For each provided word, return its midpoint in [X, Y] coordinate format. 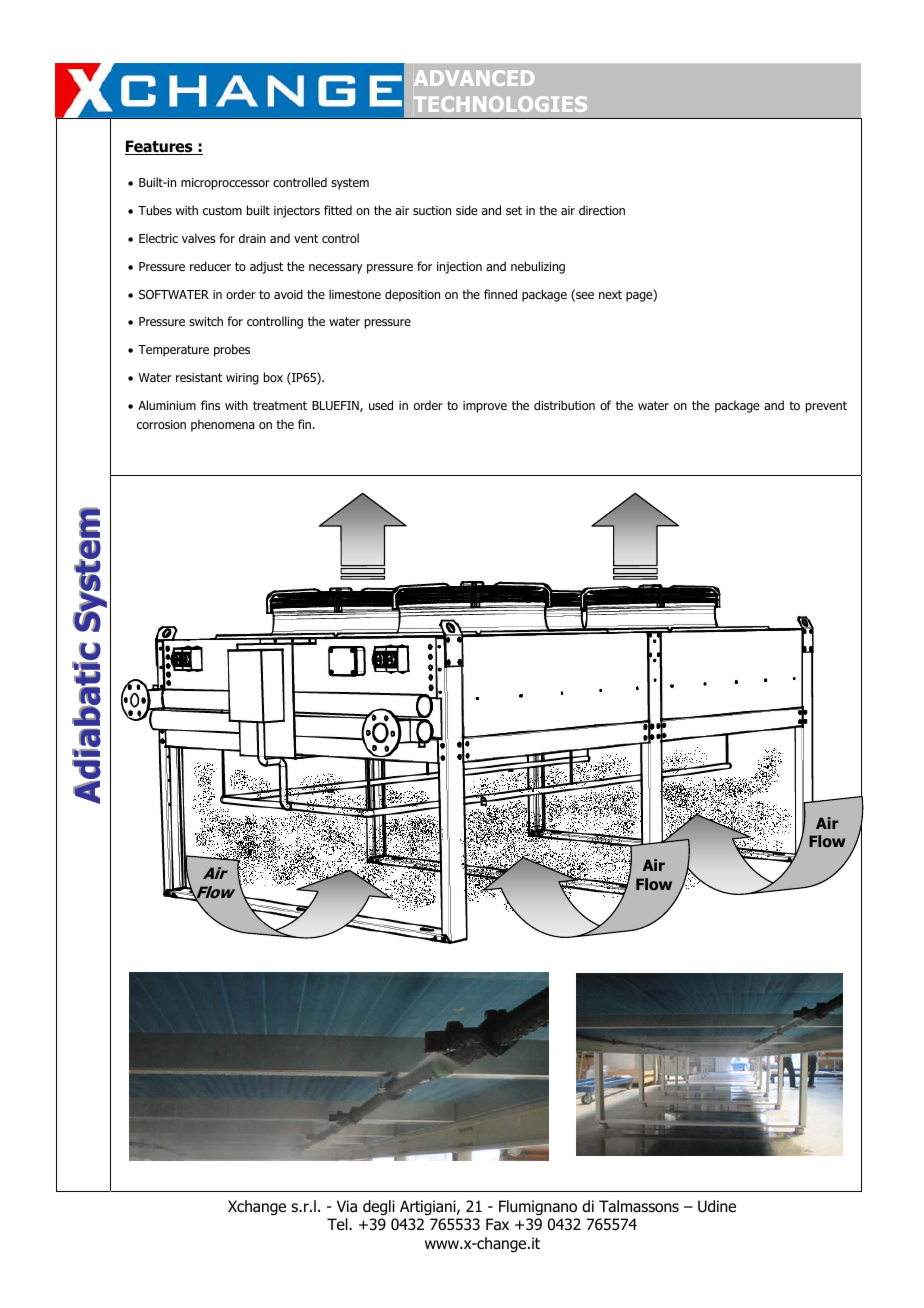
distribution [564, 405]
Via [347, 1206]
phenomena [223, 425]
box [273, 377]
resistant [199, 377]
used [381, 405]
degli [379, 1207]
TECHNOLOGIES [500, 104]
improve [485, 407]
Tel [338, 1224]
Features [160, 147]
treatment [280, 405]
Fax [497, 1224]
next [610, 294]
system [350, 184]
